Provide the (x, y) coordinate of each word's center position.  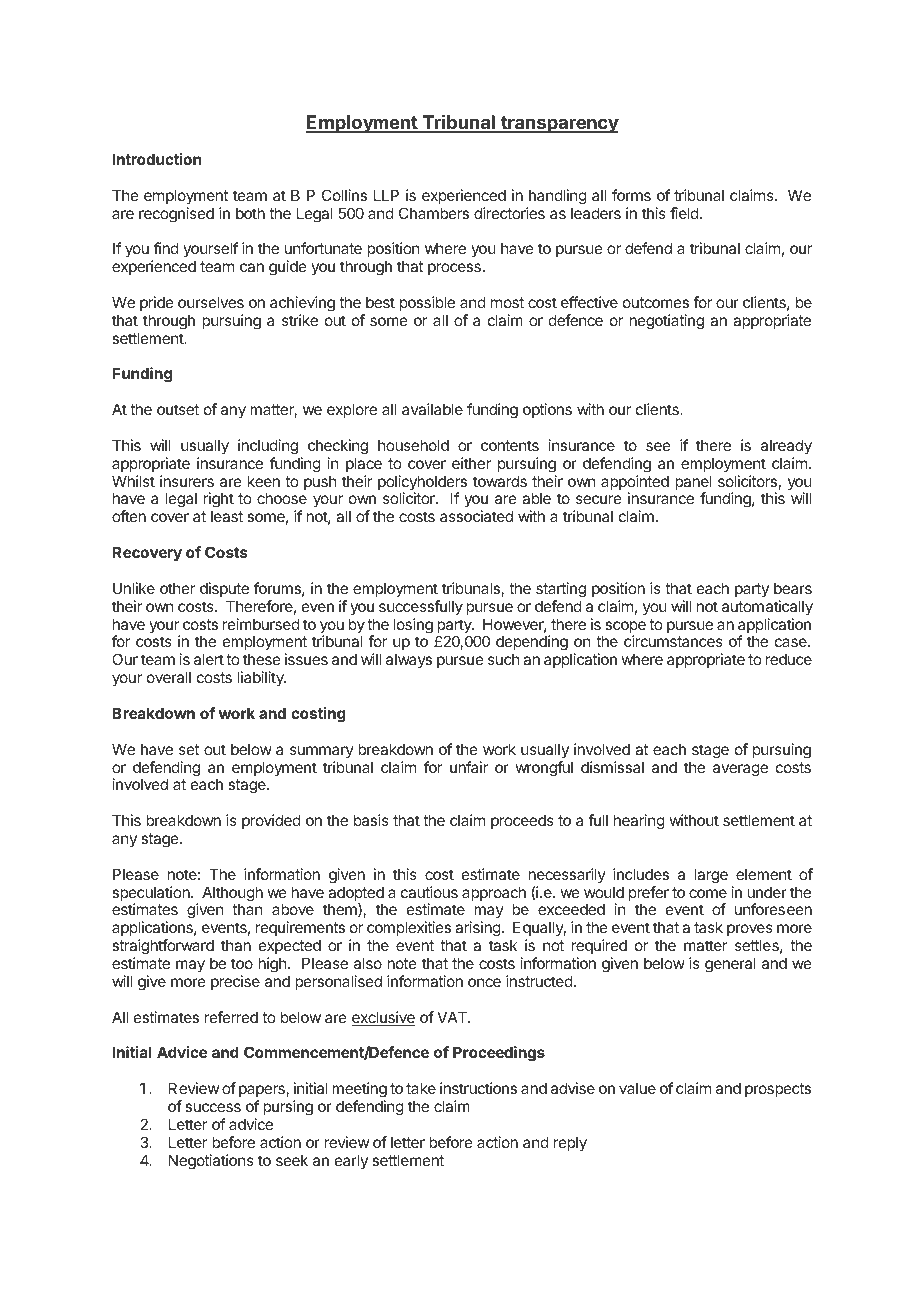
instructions (478, 1088)
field (684, 213)
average (740, 770)
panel (693, 484)
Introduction (156, 159)
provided (271, 821)
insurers (187, 481)
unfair (469, 767)
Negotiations (211, 1162)
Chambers (434, 213)
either (471, 463)
